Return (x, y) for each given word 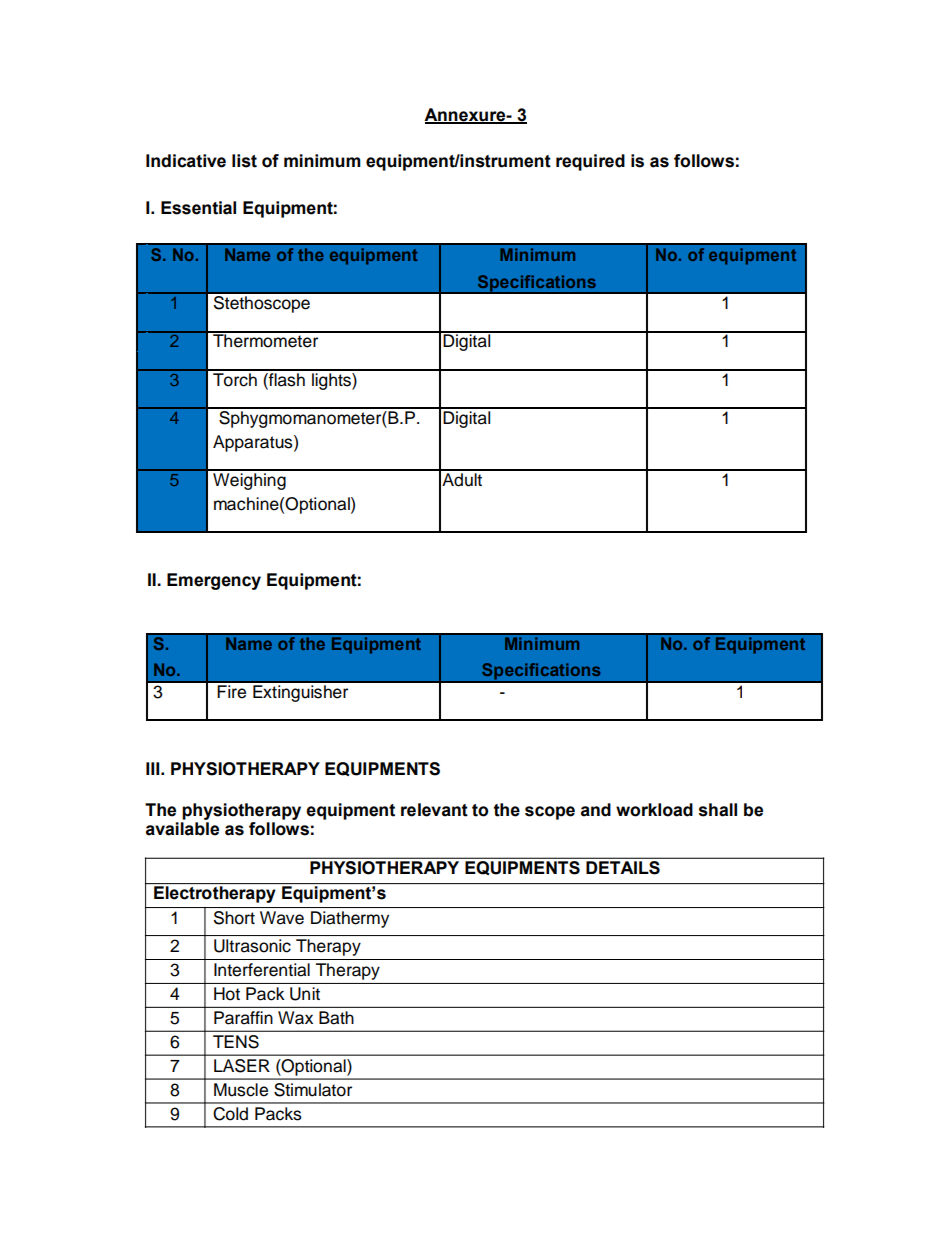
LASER (242, 1066)
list (244, 161)
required (590, 162)
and (596, 810)
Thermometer (266, 340)
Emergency (214, 581)
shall (718, 810)
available (182, 829)
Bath (336, 1018)
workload (654, 810)
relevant (434, 810)
